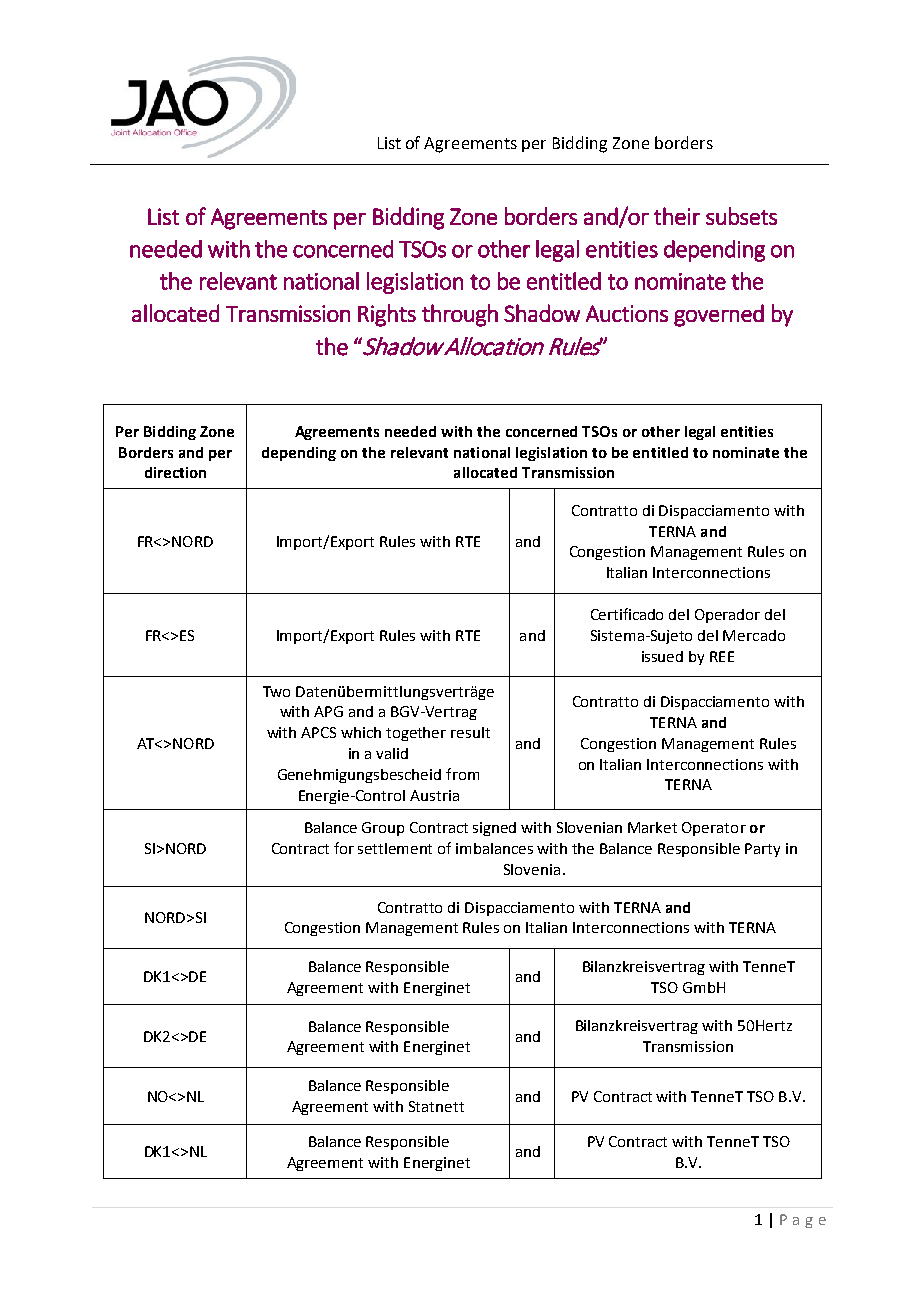 Image resolution: width=924 pixels, height=1307 pixels. What do you see at coordinates (803, 1221) in the screenshot?
I see `Page` at bounding box center [803, 1221].
